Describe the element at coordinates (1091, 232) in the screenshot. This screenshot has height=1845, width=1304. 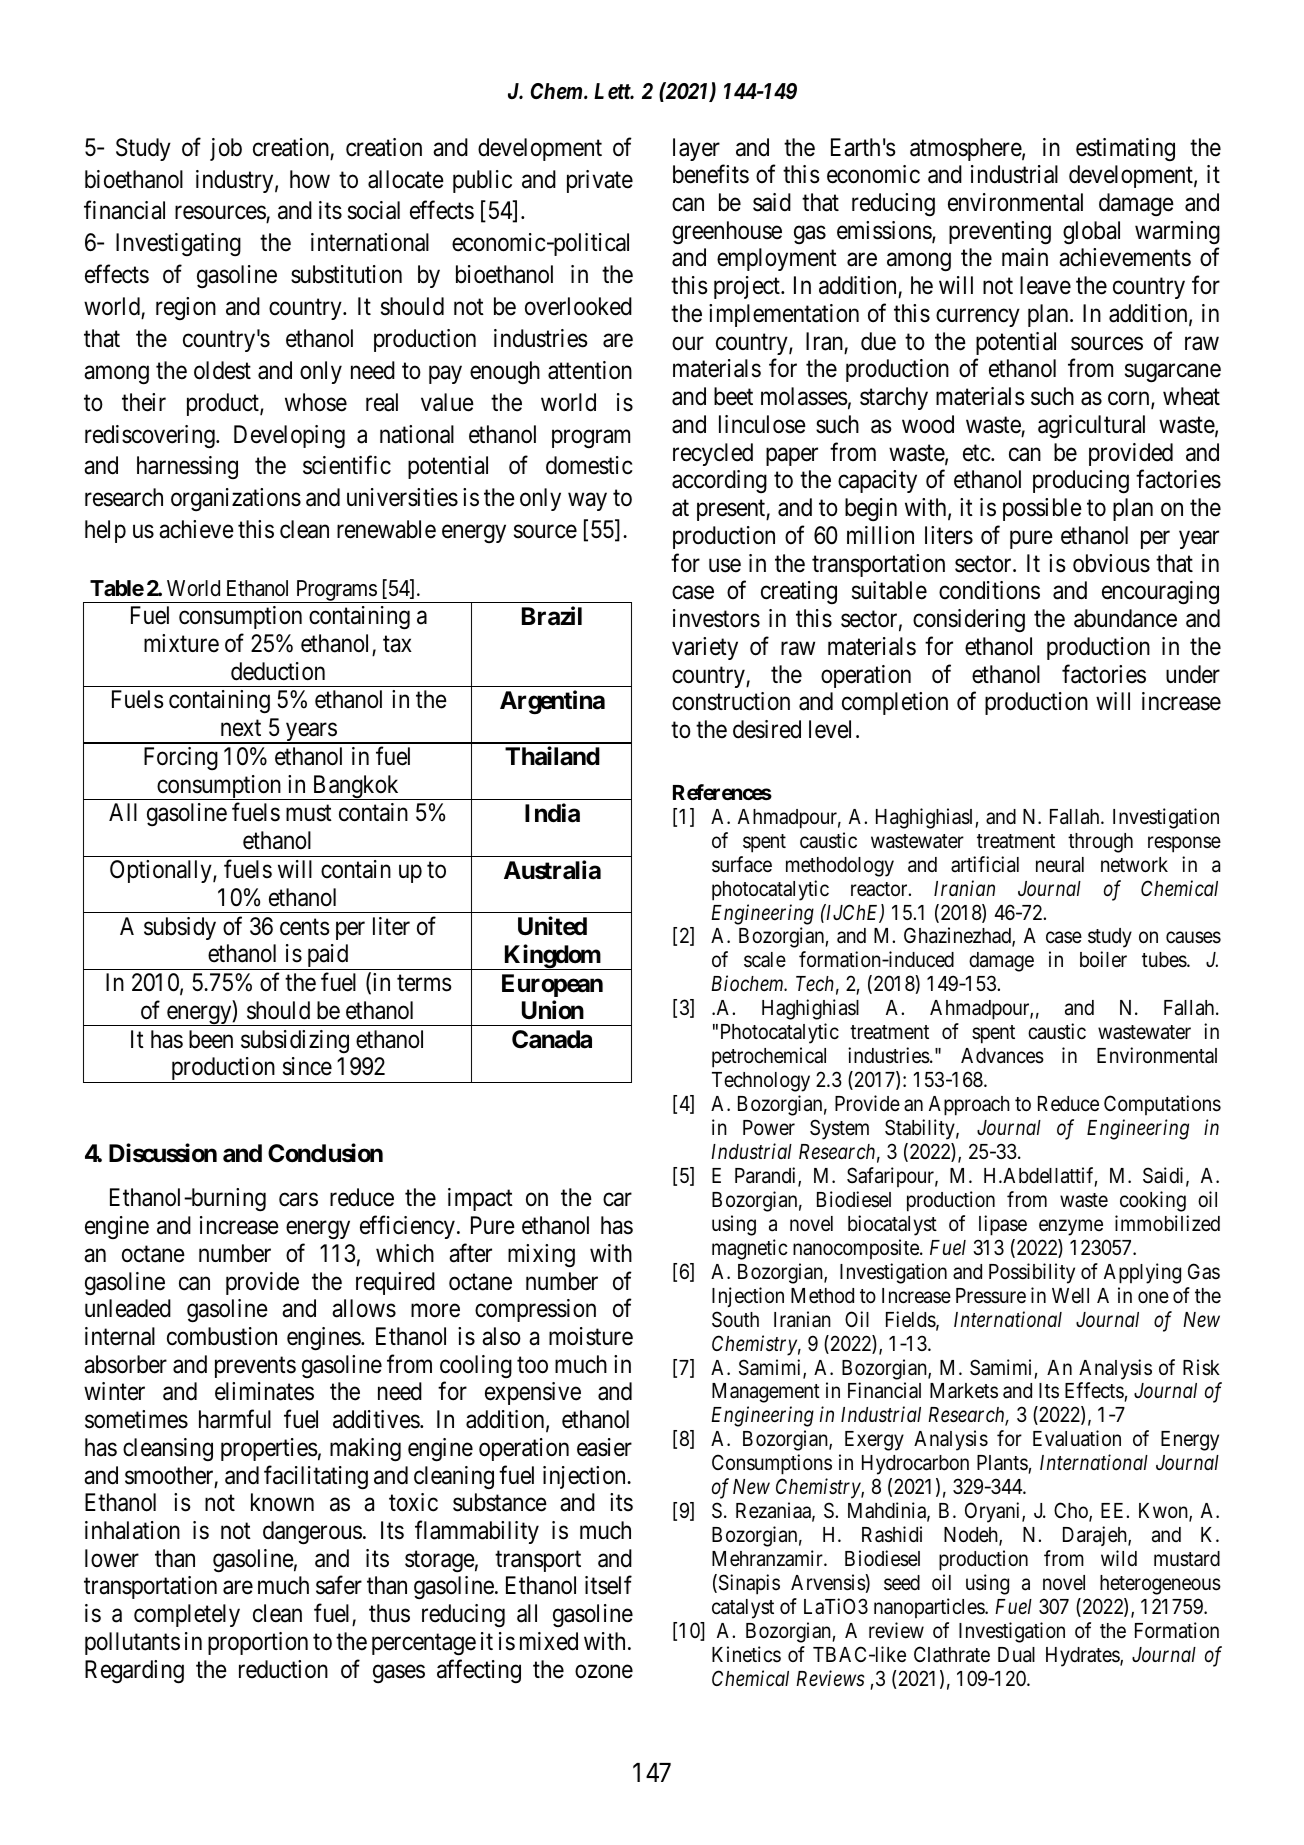
I see `global` at that location.
